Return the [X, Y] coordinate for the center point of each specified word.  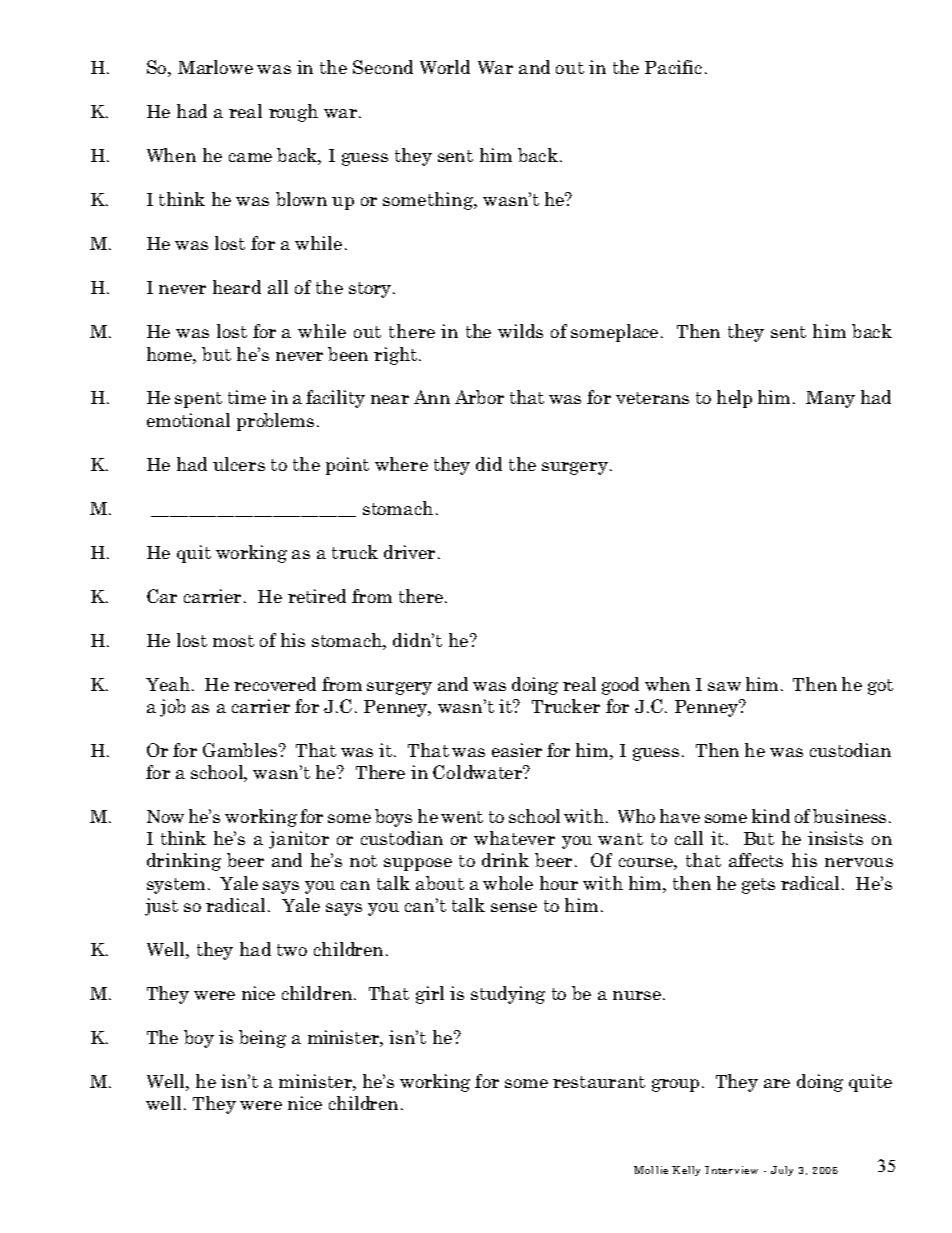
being [262, 1039]
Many [830, 399]
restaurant [599, 1082]
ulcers [239, 464]
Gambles [240, 750]
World [445, 67]
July [782, 1171]
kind [771, 816]
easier [517, 750]
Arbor [479, 397]
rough [293, 113]
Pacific [673, 67]
